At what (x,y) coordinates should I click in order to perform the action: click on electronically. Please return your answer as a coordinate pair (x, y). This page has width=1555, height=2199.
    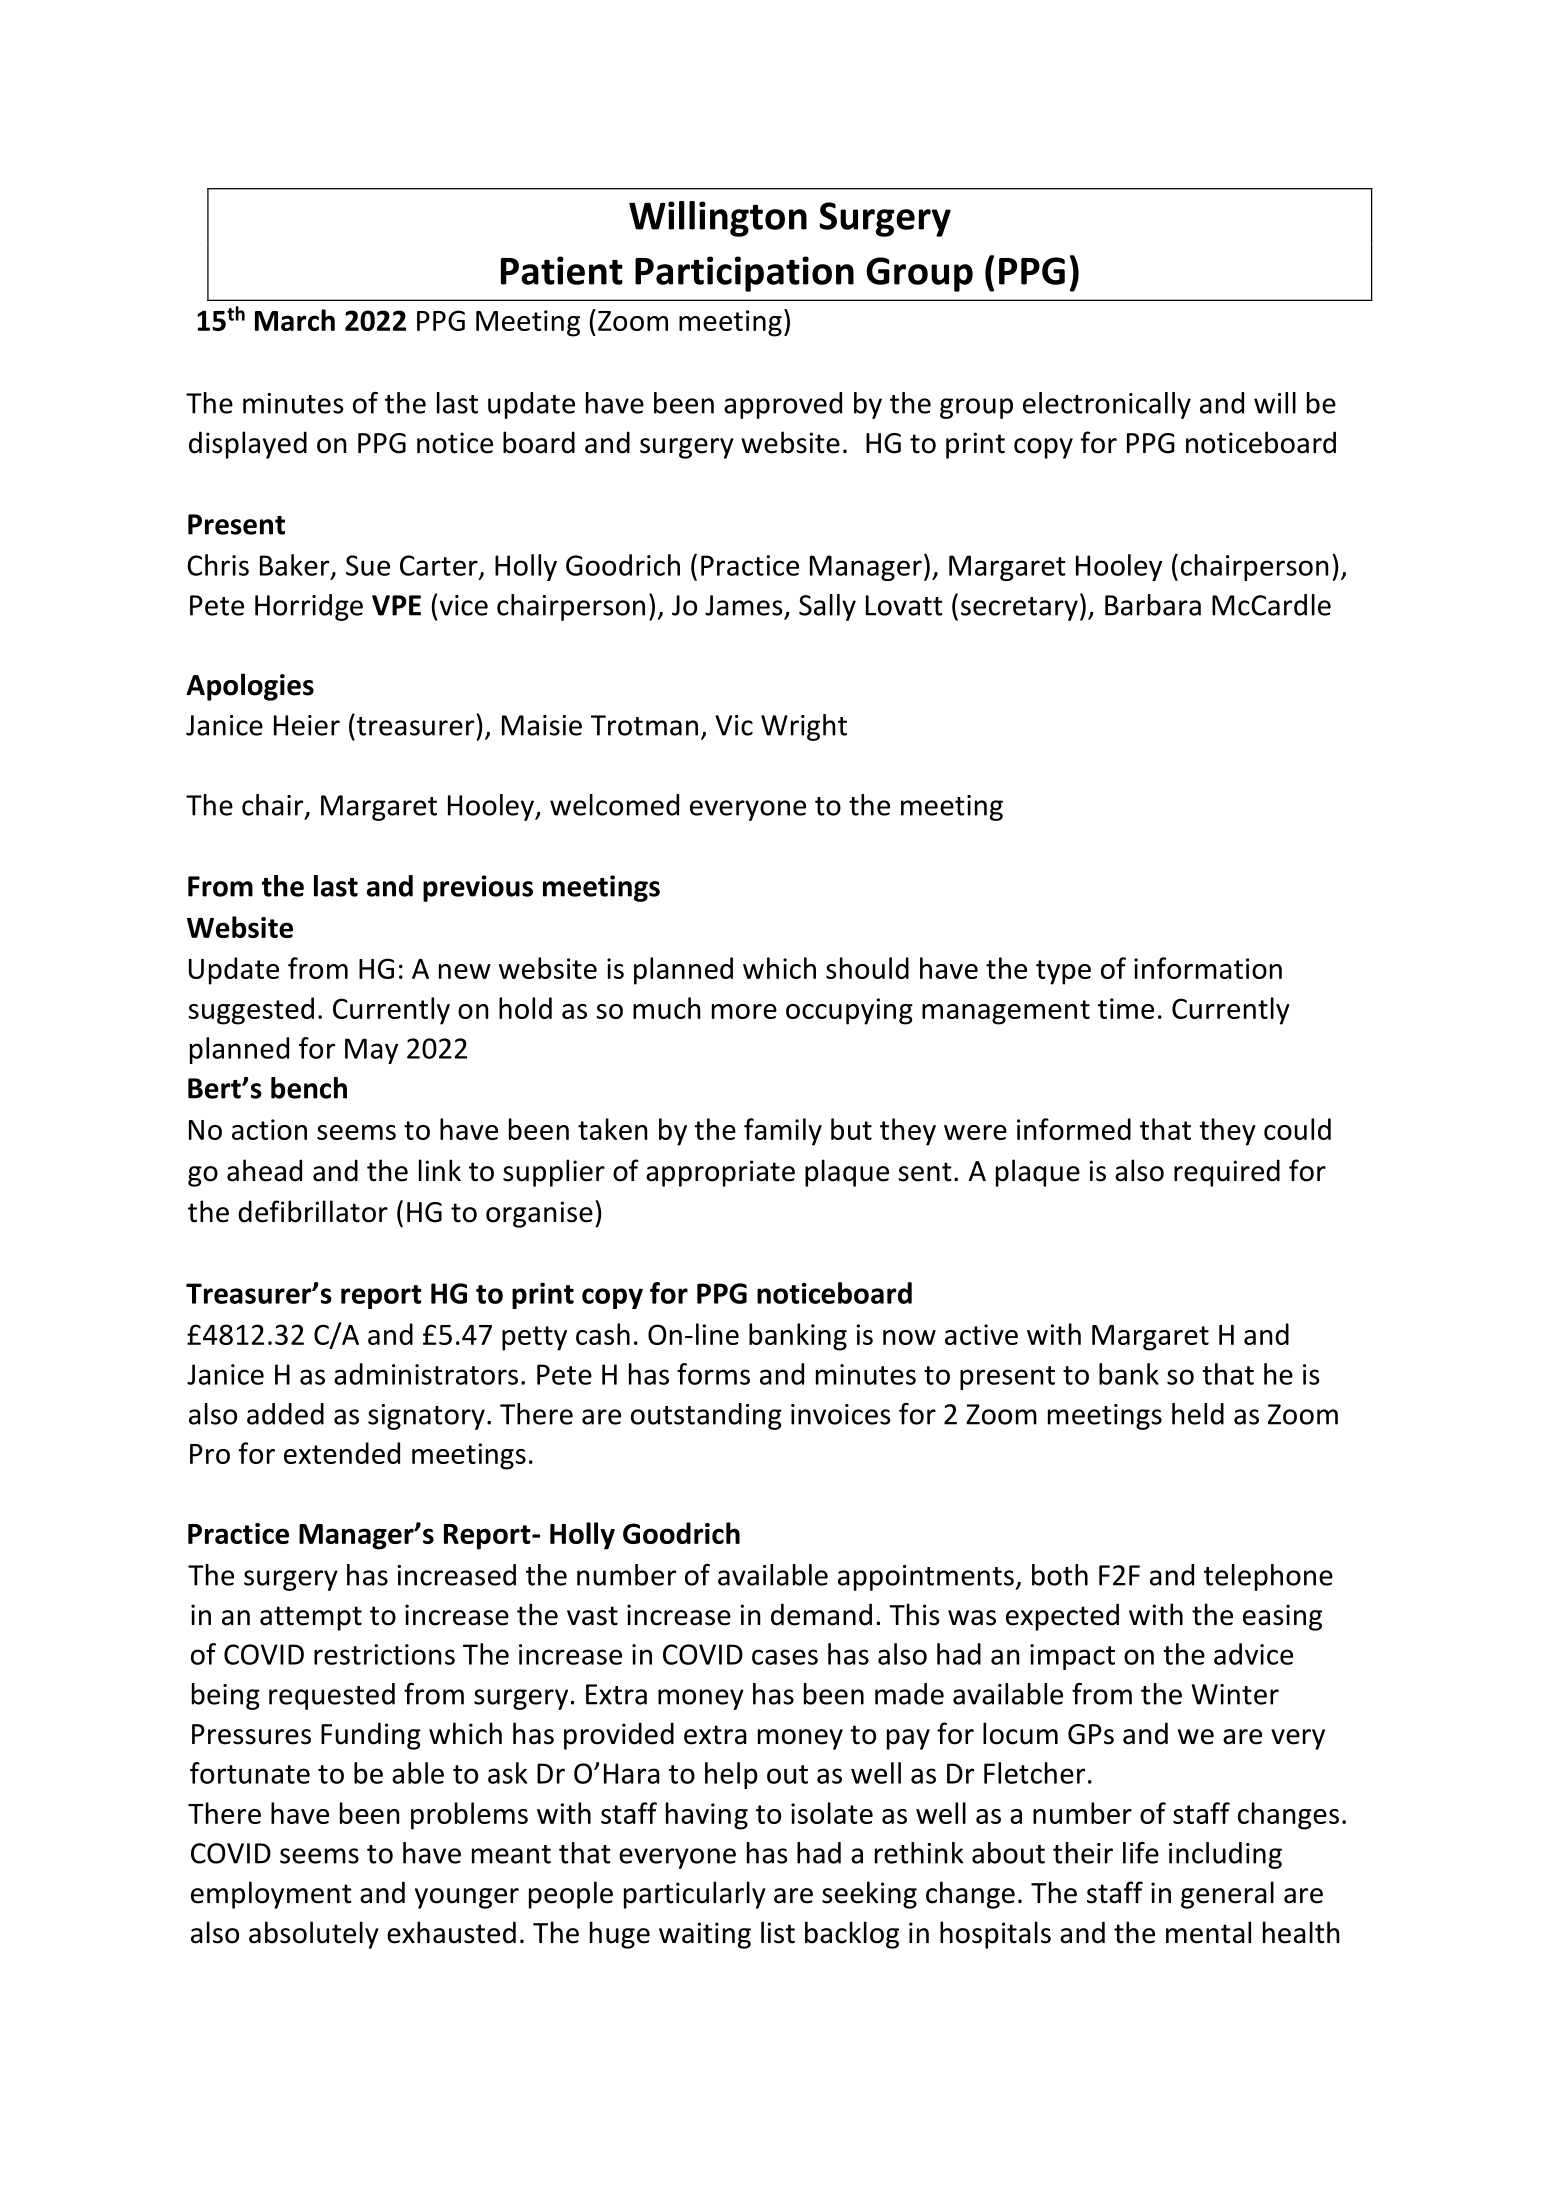
    Looking at the image, I should click on (1107, 405).
